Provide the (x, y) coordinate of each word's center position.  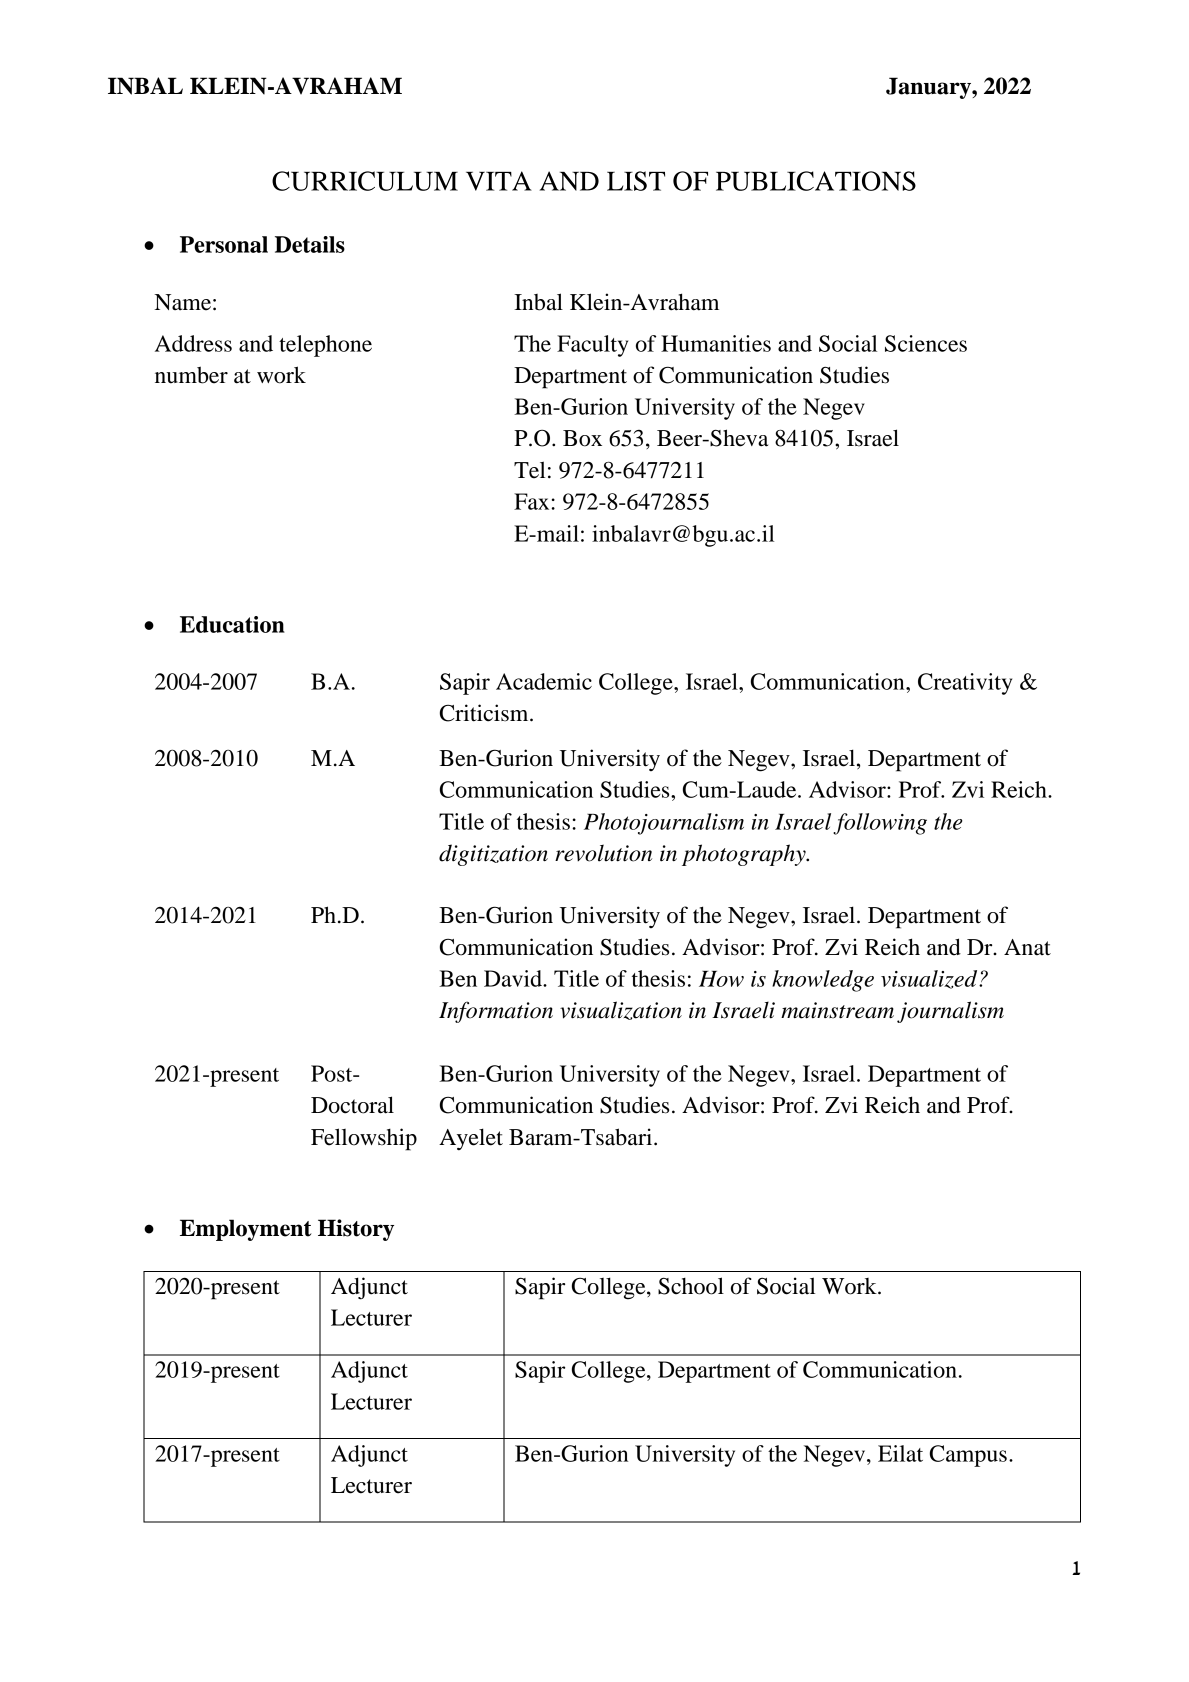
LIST (636, 181)
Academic (544, 681)
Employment (246, 1230)
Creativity (965, 684)
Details (310, 244)
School (691, 1286)
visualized (930, 979)
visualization (621, 1010)
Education (232, 624)
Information (496, 1012)
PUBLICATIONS (816, 181)
